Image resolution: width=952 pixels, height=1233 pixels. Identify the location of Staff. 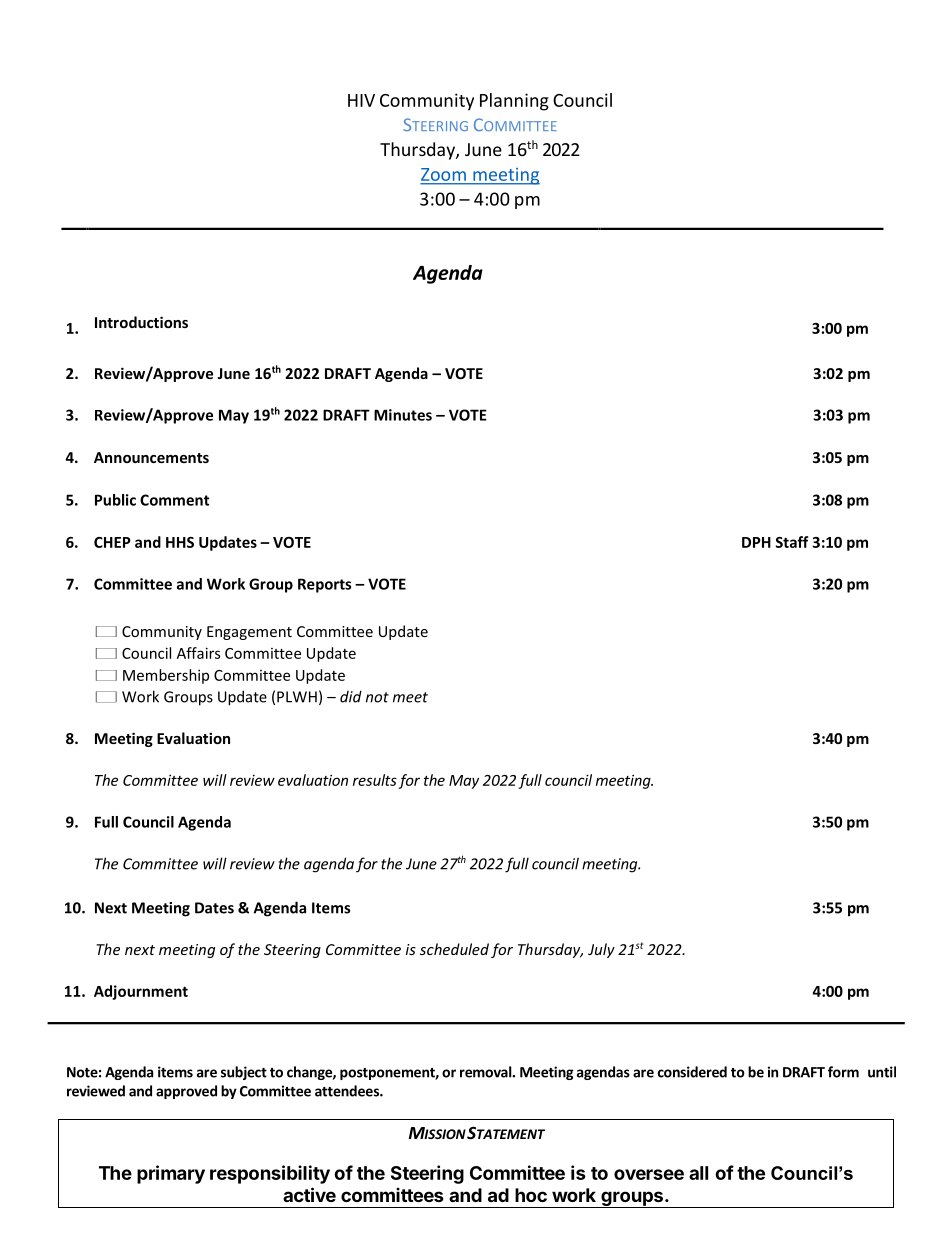
(792, 542).
